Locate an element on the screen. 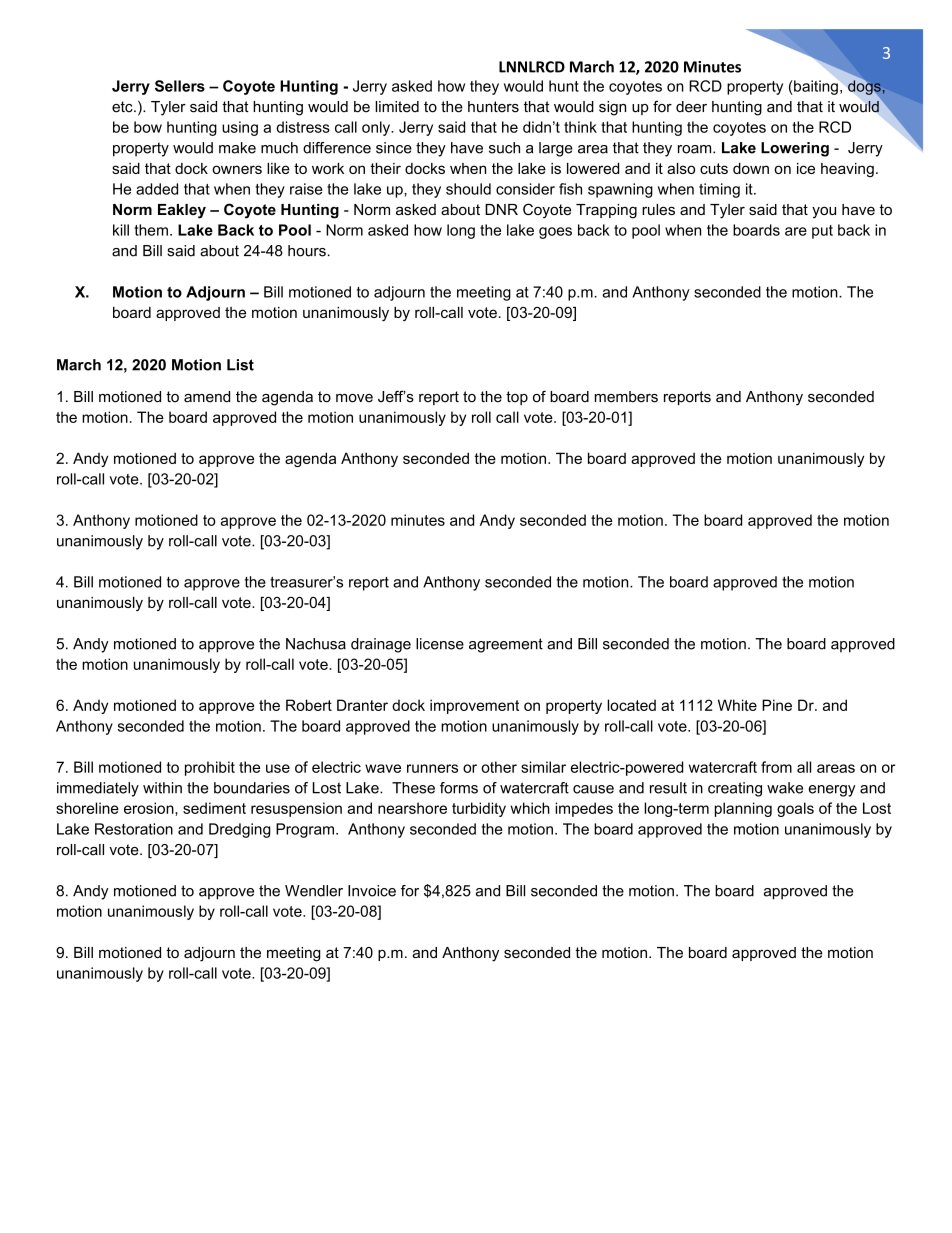  put is located at coordinates (822, 232).
